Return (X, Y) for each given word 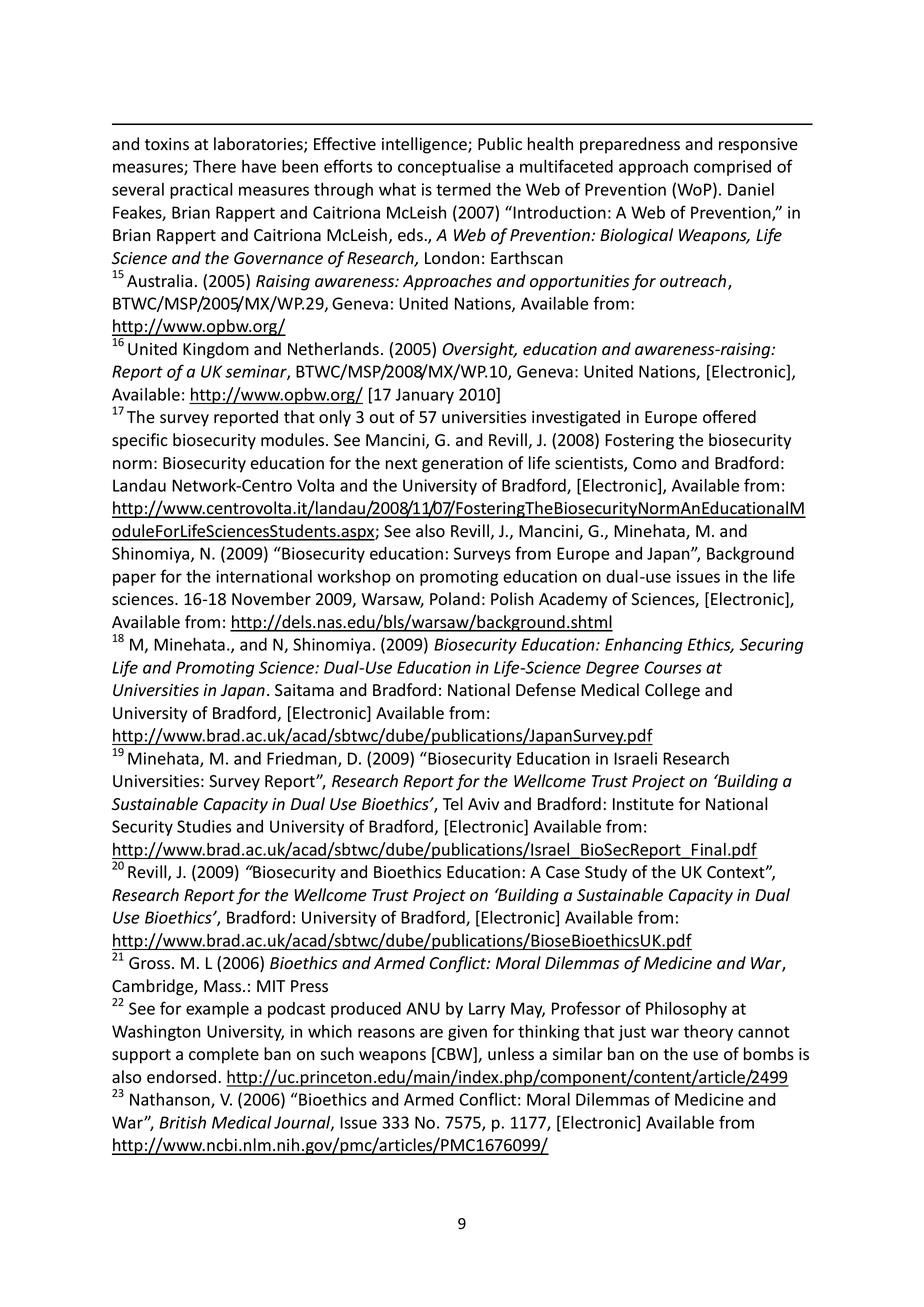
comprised (732, 168)
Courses (673, 667)
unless (511, 1054)
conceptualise (449, 168)
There (214, 166)
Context (737, 872)
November (271, 599)
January (424, 396)
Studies (204, 826)
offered (729, 417)
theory (708, 1033)
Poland (455, 599)
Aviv (483, 804)
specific (140, 441)
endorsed (181, 1077)
